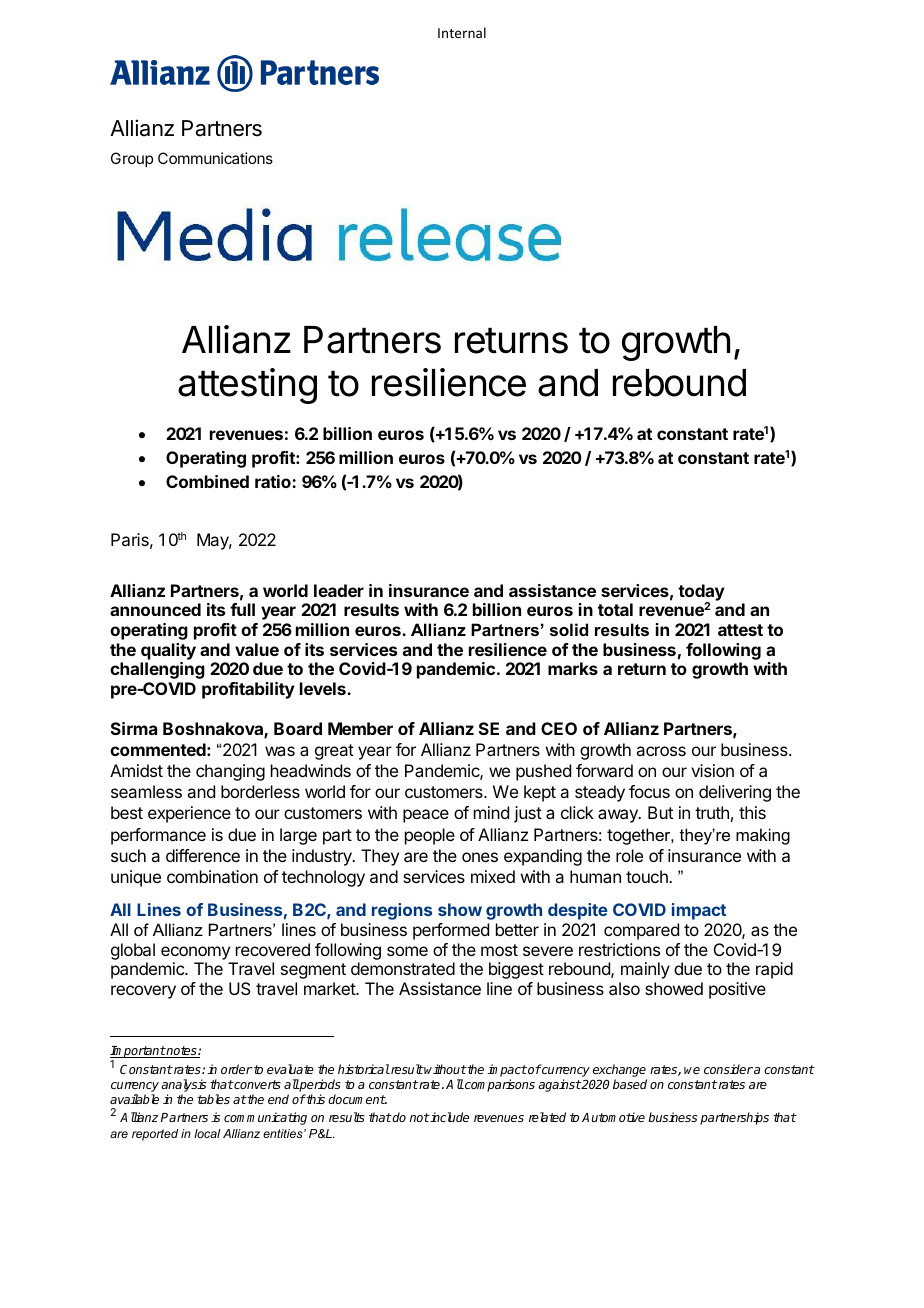  I want to click on truth, so click(712, 812).
